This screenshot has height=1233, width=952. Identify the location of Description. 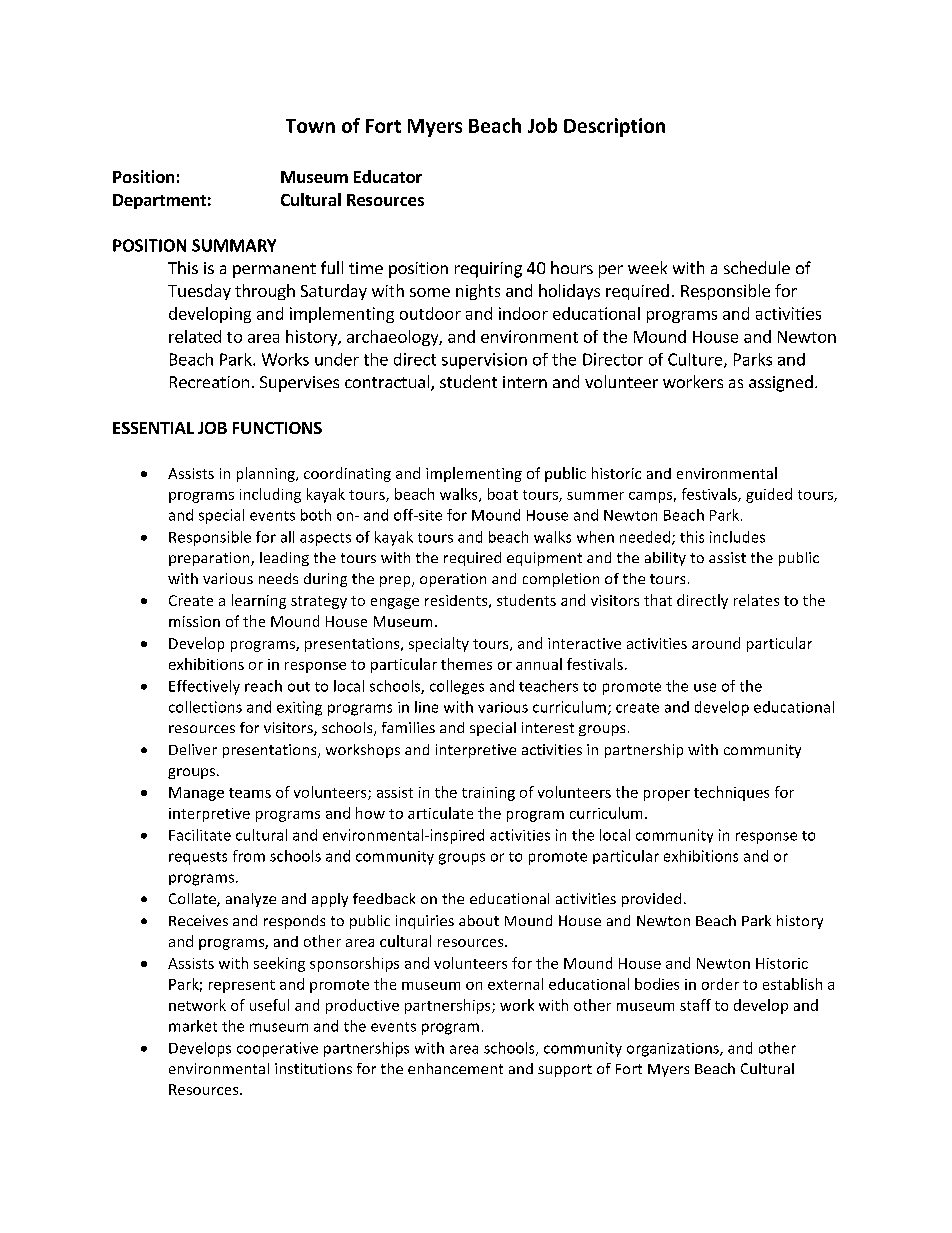
(614, 127).
